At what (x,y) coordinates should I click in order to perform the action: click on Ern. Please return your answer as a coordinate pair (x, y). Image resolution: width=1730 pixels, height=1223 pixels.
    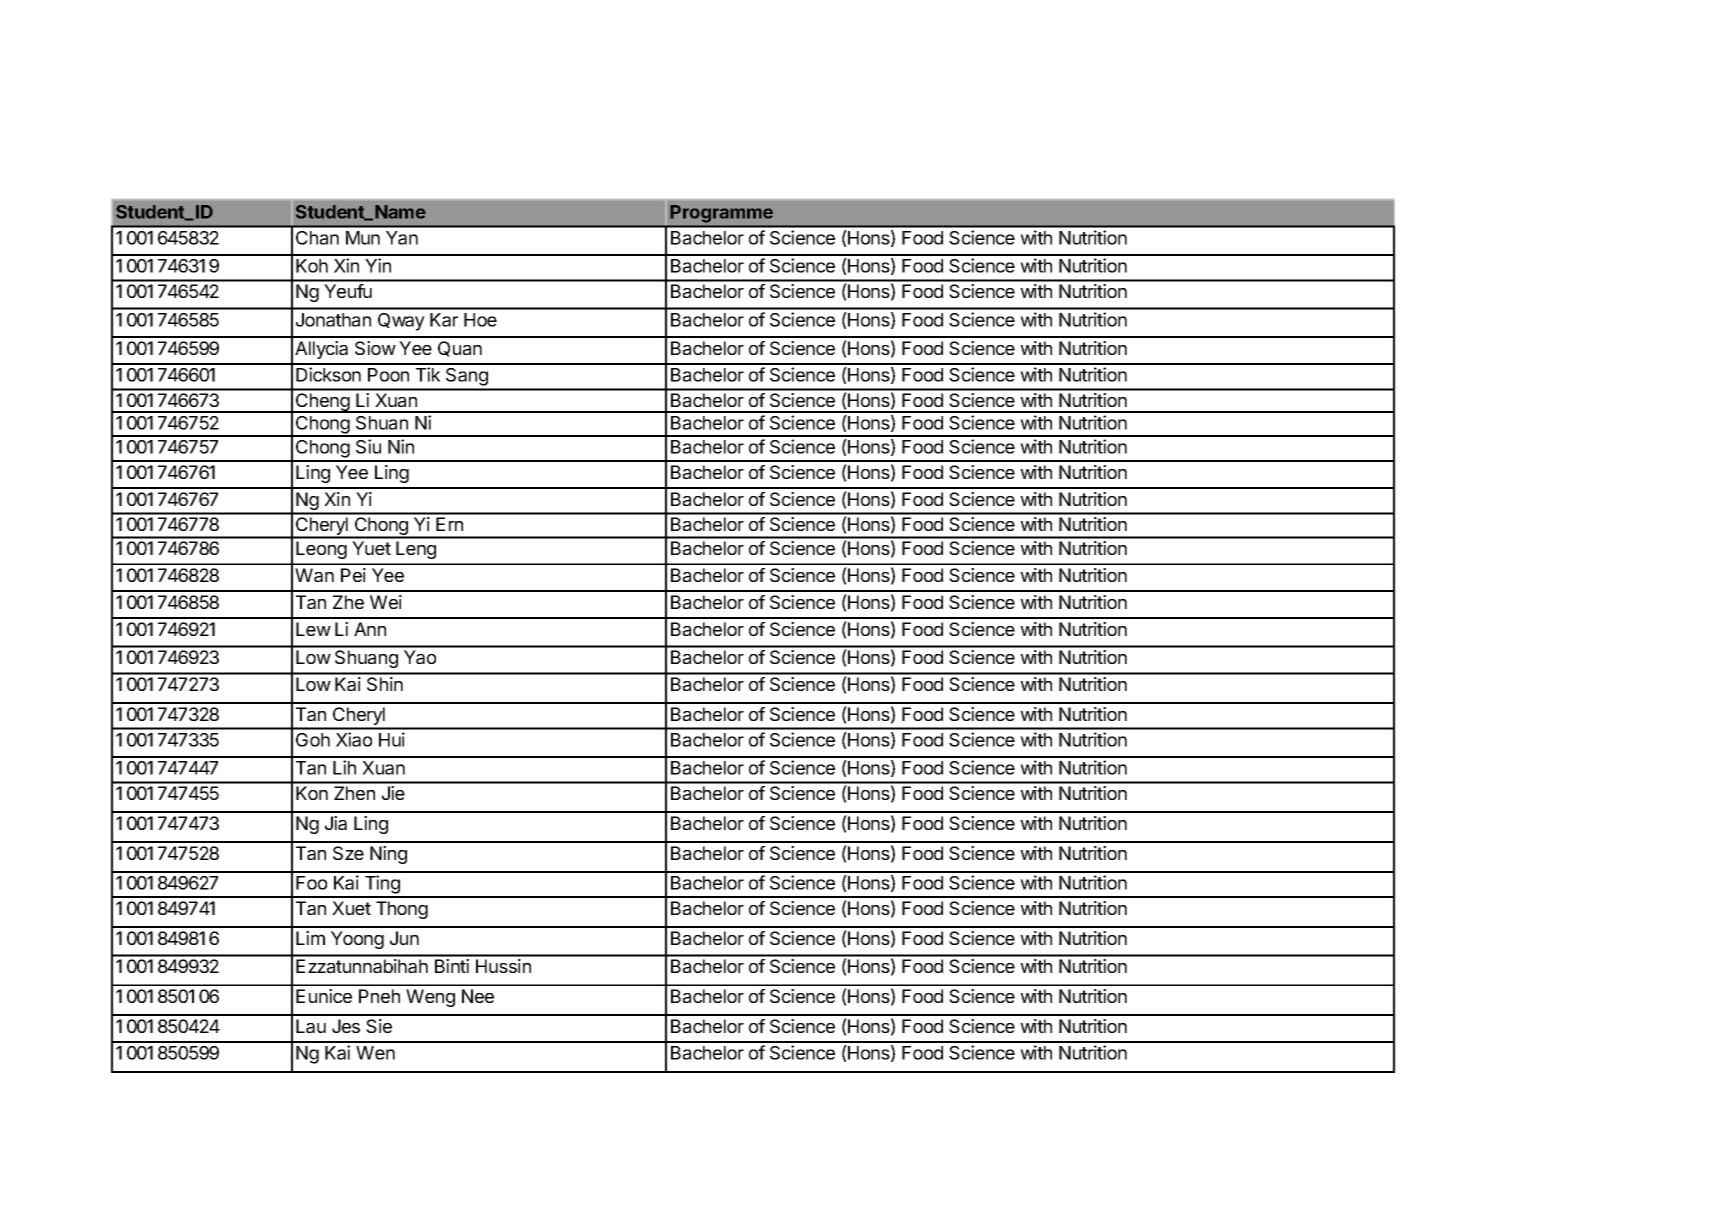
    Looking at the image, I should click on (449, 524).
